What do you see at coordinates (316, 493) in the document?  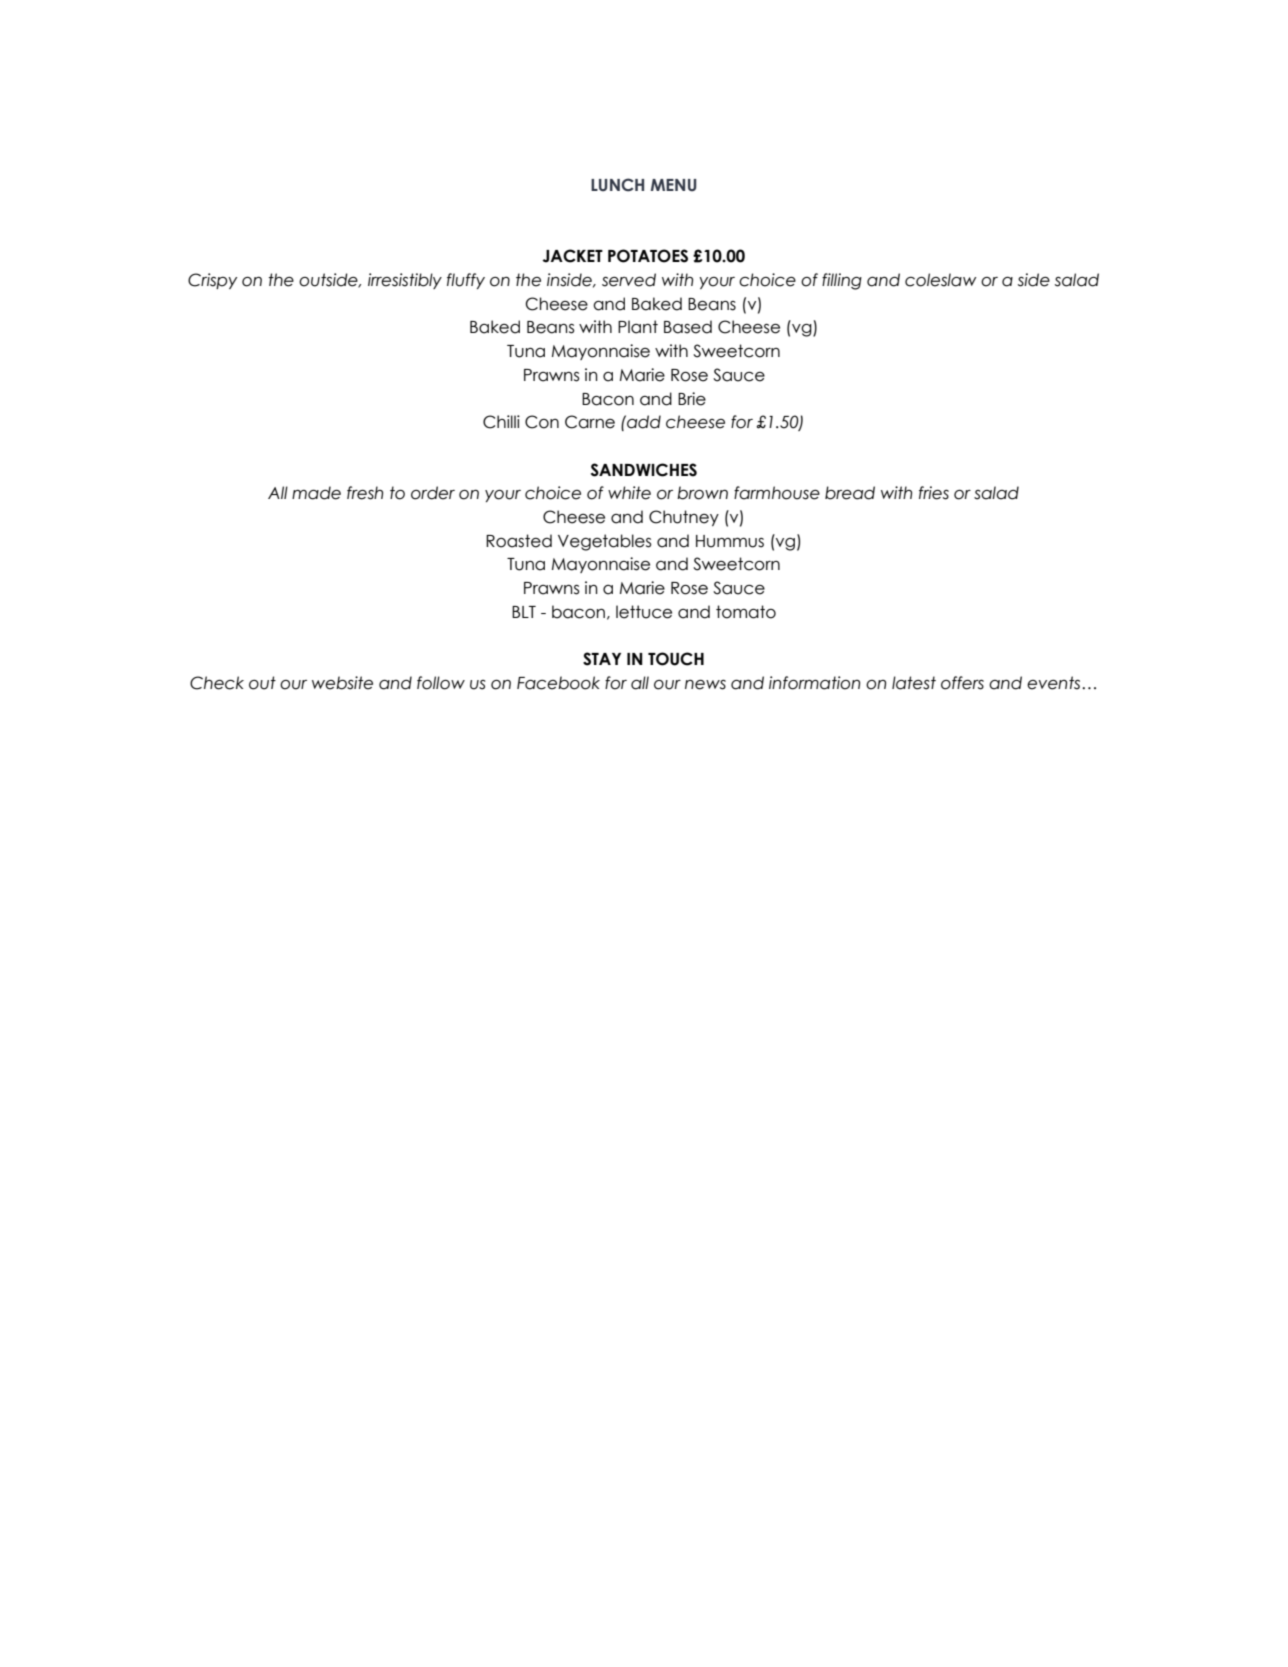 I see `made` at bounding box center [316, 493].
